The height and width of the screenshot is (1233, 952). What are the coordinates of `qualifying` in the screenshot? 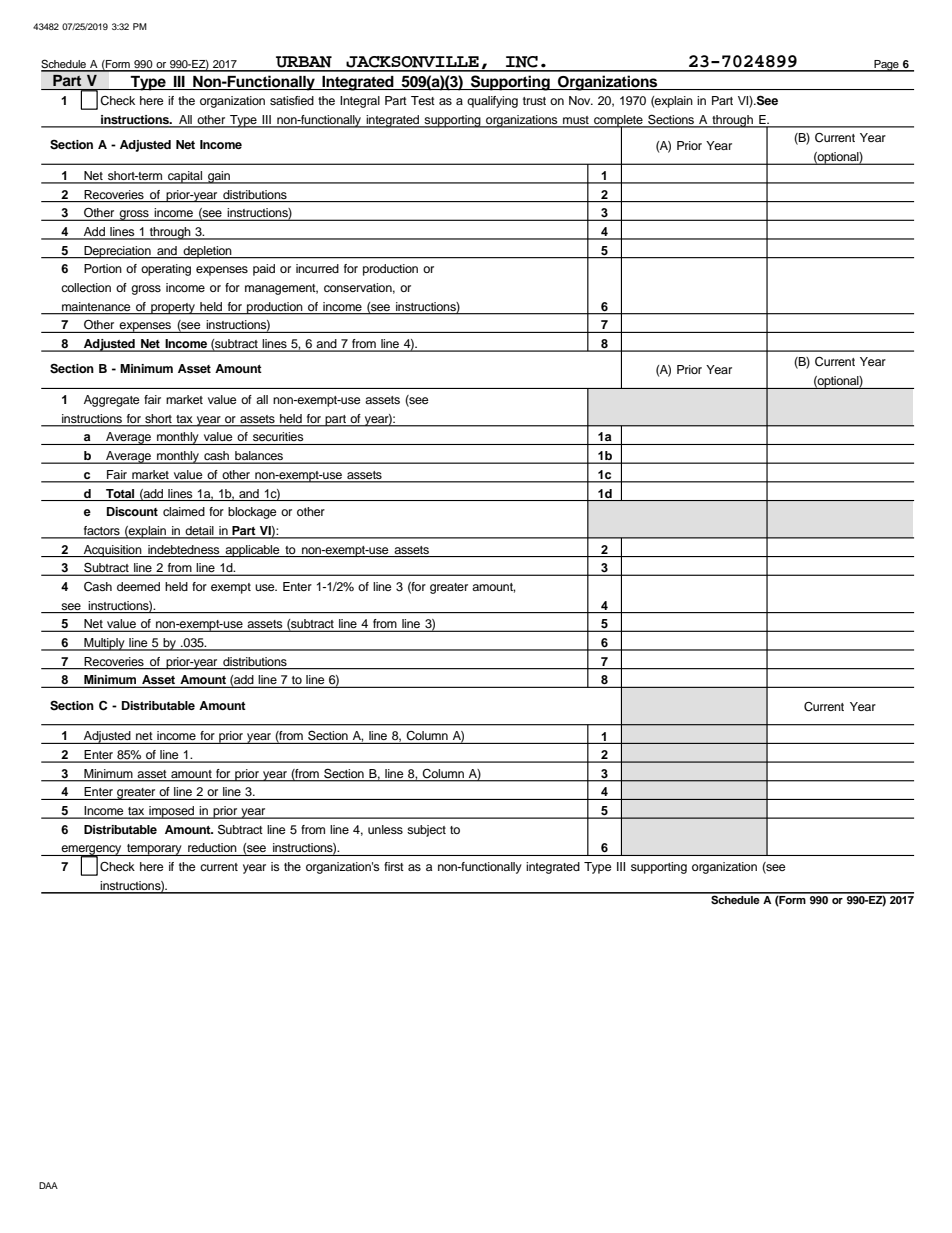 It's located at (492, 102).
